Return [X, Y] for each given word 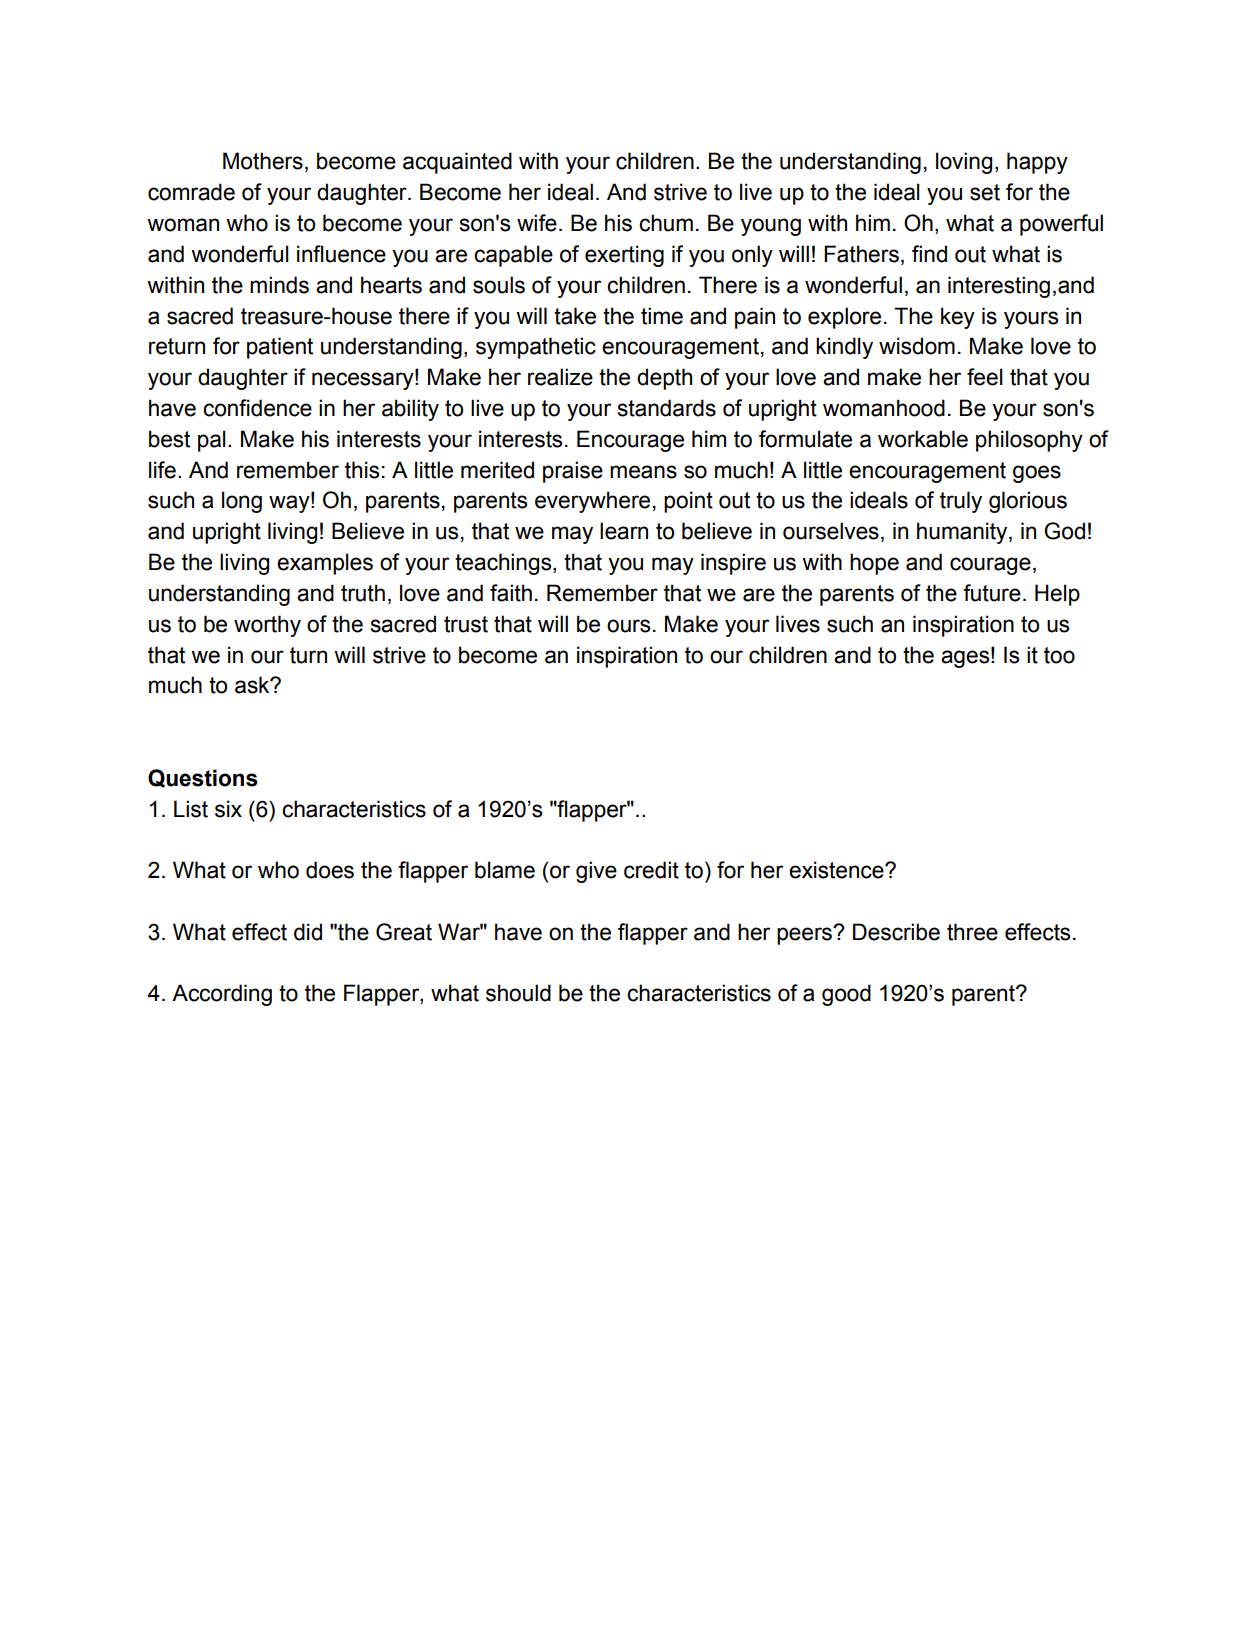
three [972, 932]
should [518, 993]
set [985, 192]
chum [666, 223]
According [222, 995]
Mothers [263, 161]
